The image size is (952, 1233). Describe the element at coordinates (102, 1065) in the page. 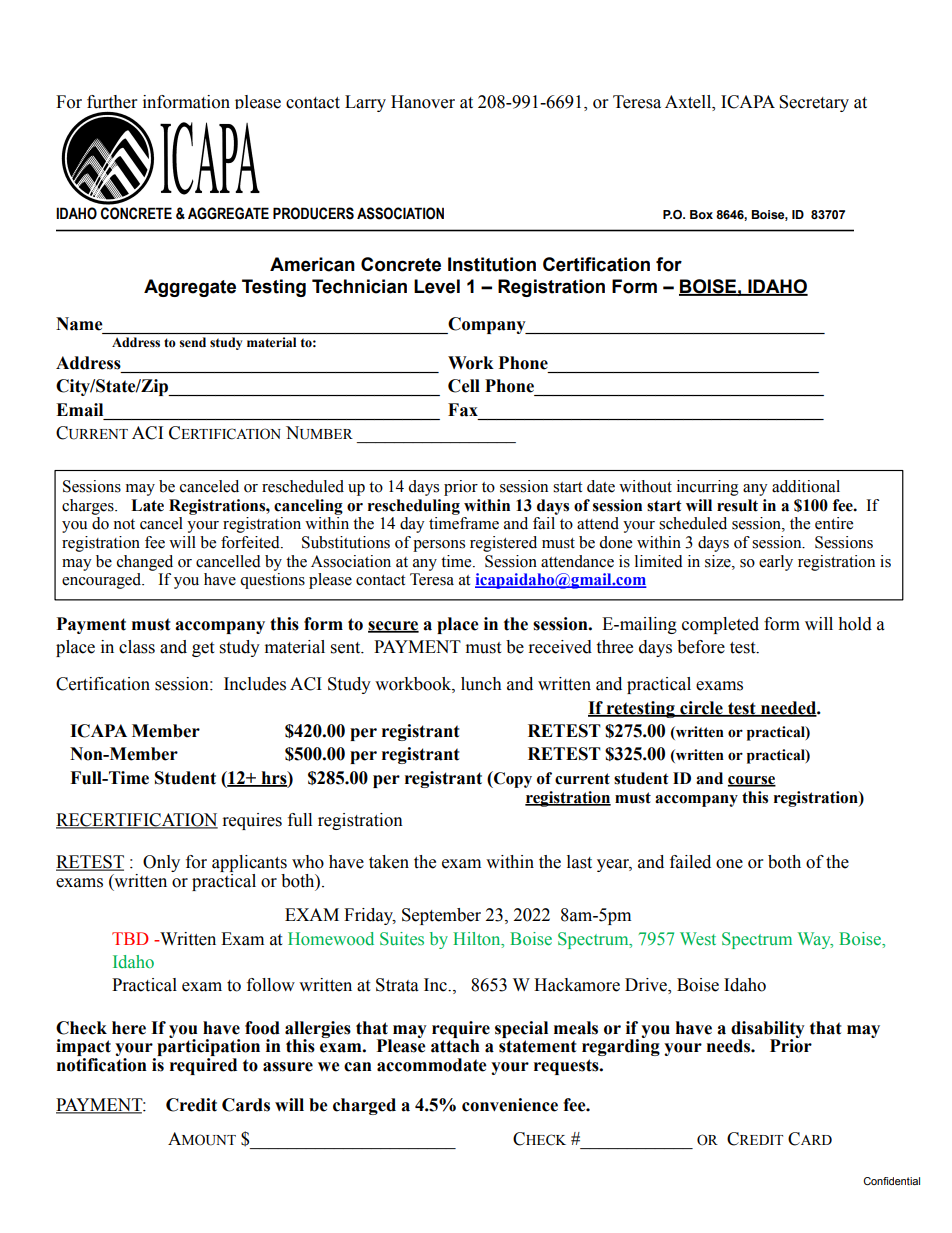

I see `notification` at that location.
